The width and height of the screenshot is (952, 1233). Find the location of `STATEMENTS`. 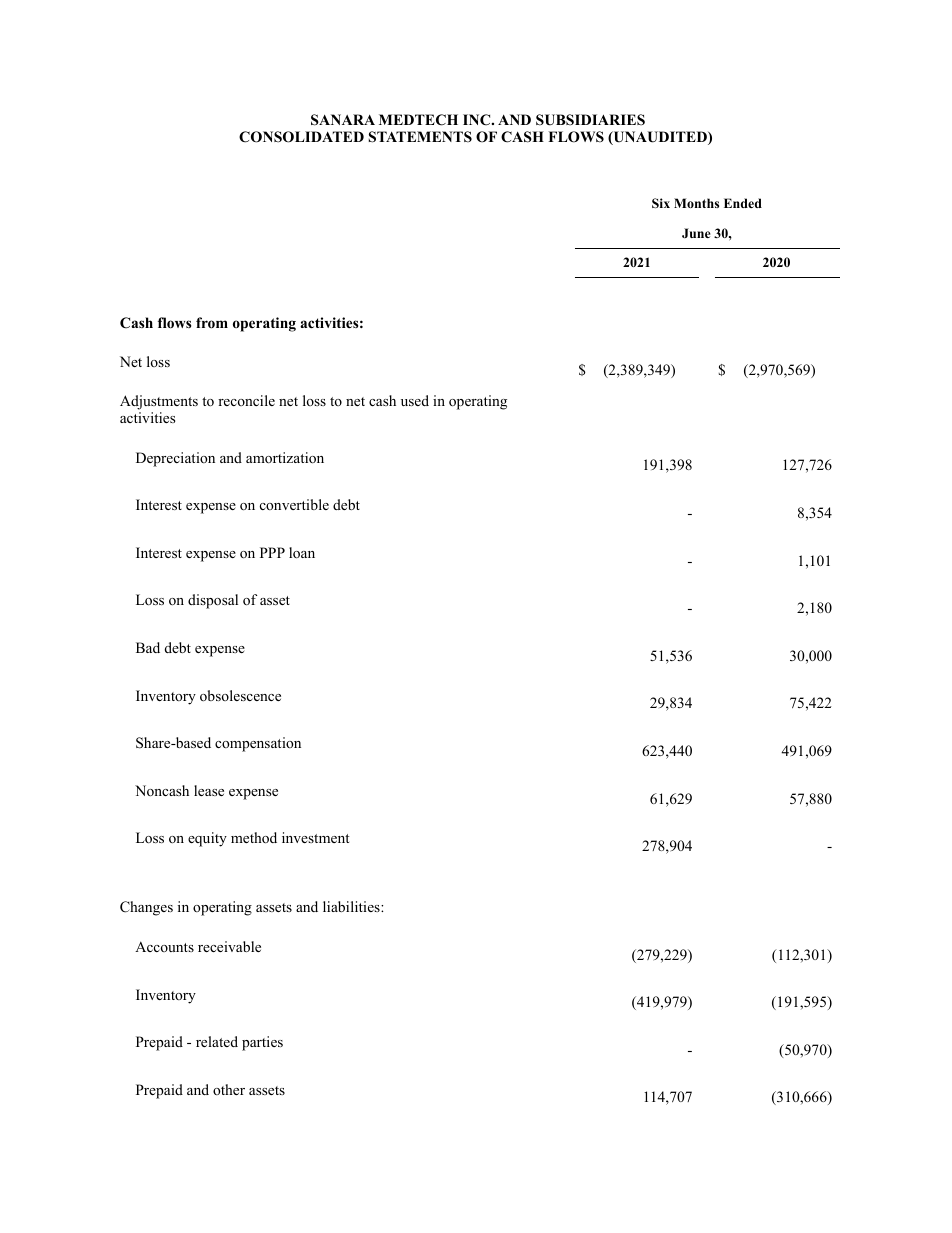

STATEMENTS is located at coordinates (420, 137).
